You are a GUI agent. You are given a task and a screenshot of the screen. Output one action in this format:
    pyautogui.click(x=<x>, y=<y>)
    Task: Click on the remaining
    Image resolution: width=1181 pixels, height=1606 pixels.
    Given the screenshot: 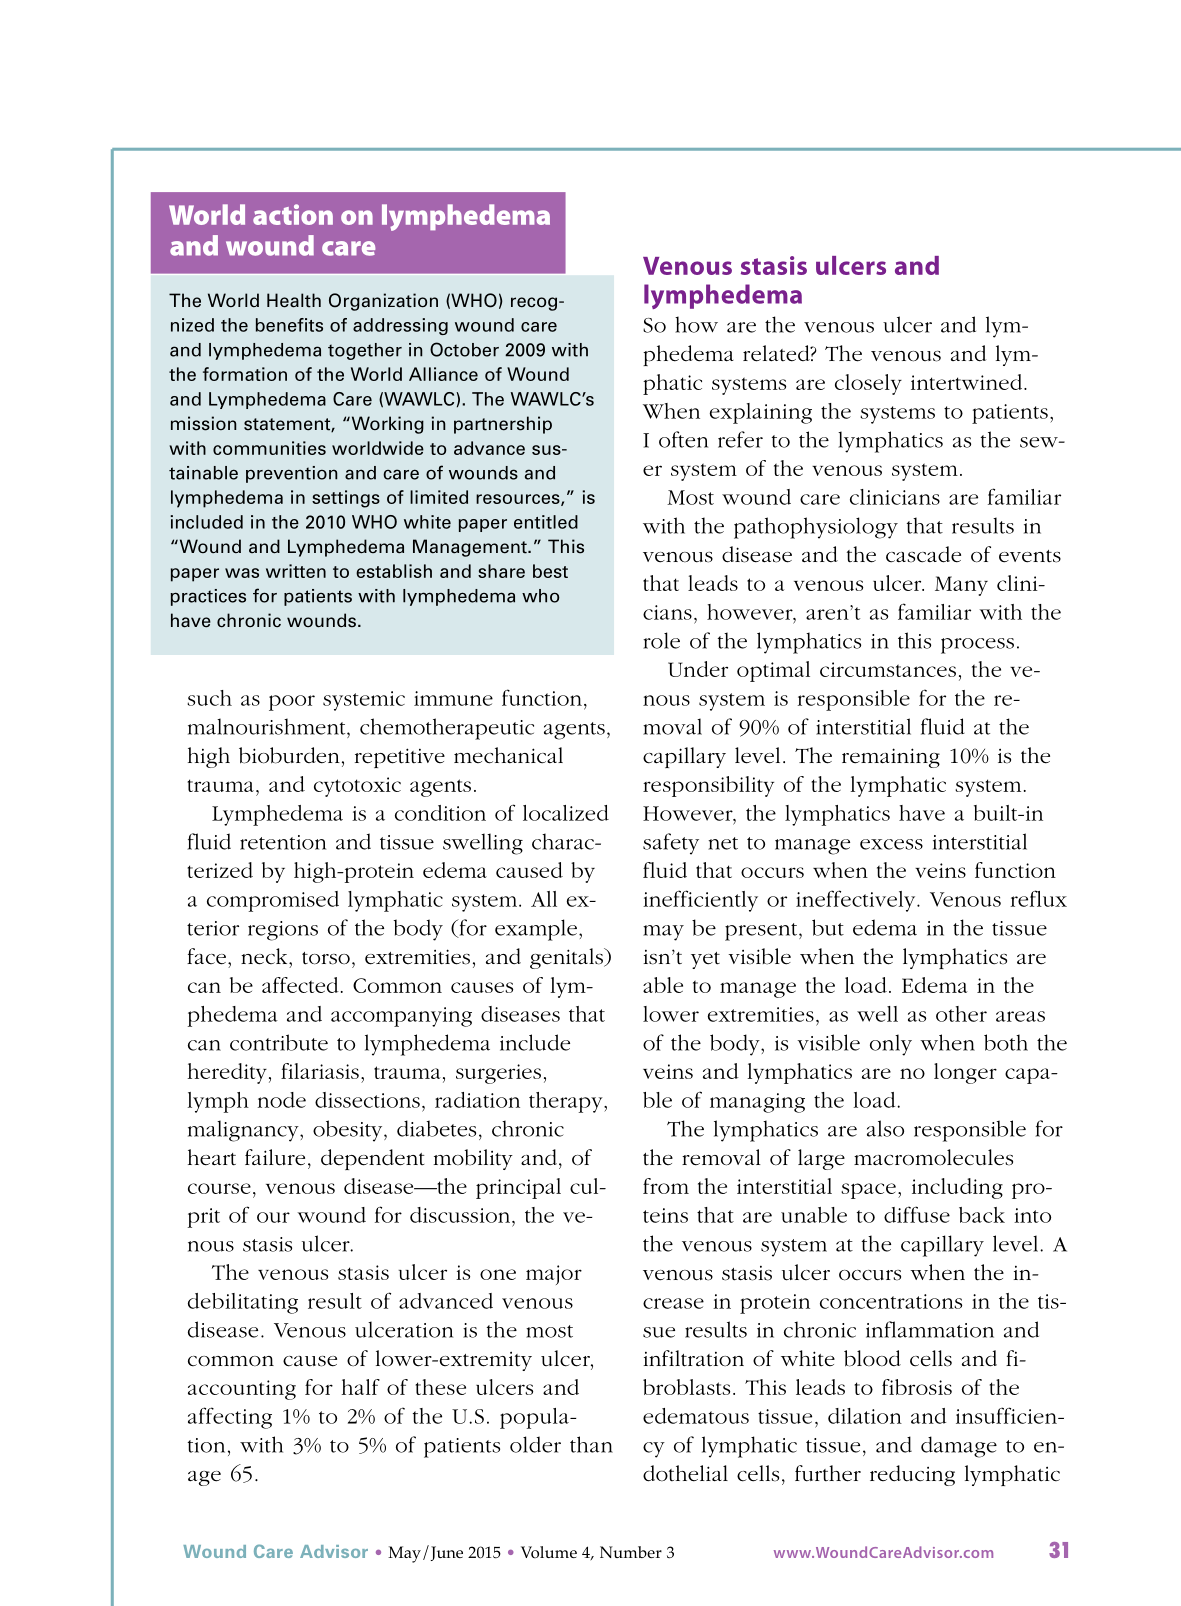 What is the action you would take?
    pyautogui.click(x=891, y=758)
